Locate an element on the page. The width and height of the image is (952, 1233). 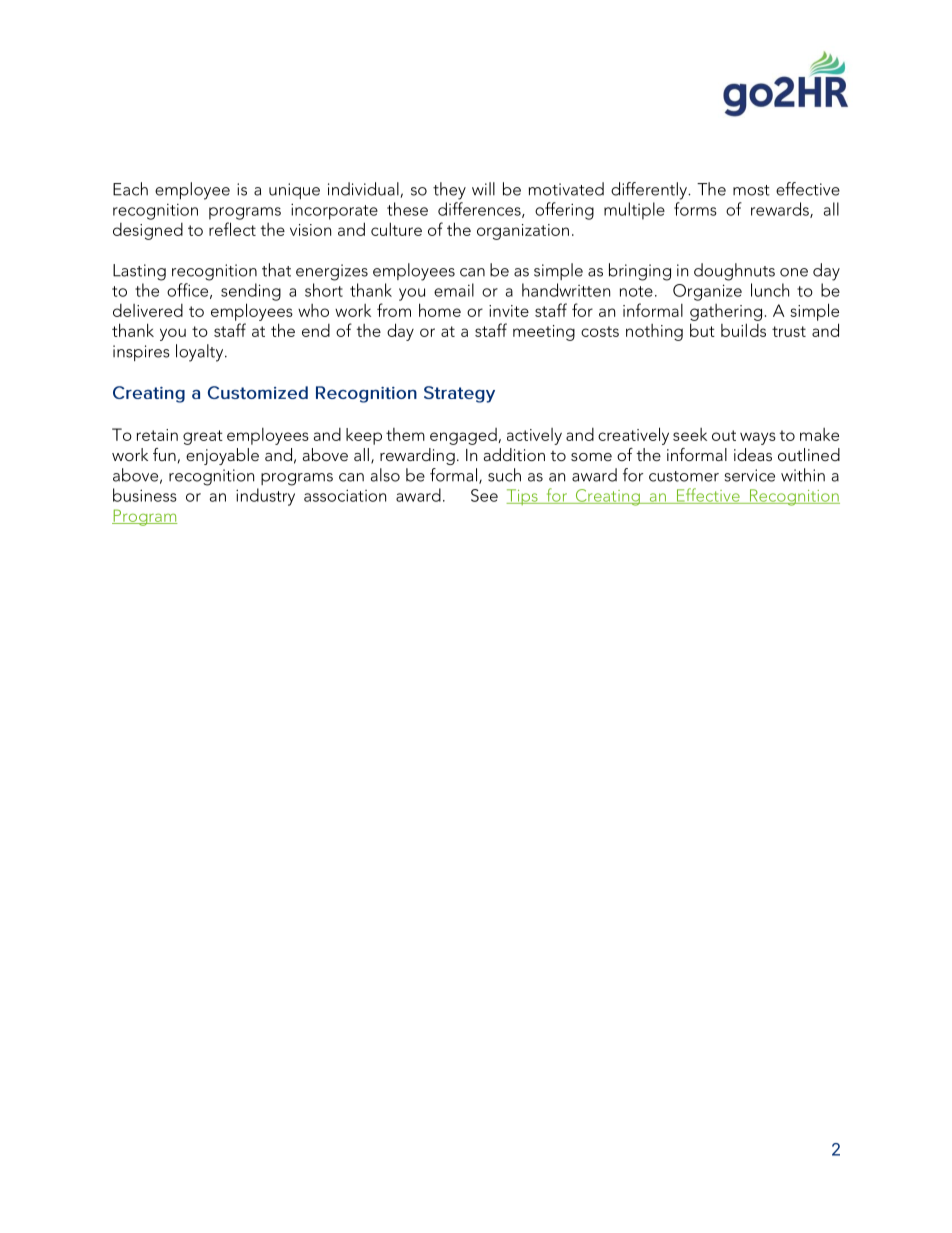
seek is located at coordinates (690, 434).
